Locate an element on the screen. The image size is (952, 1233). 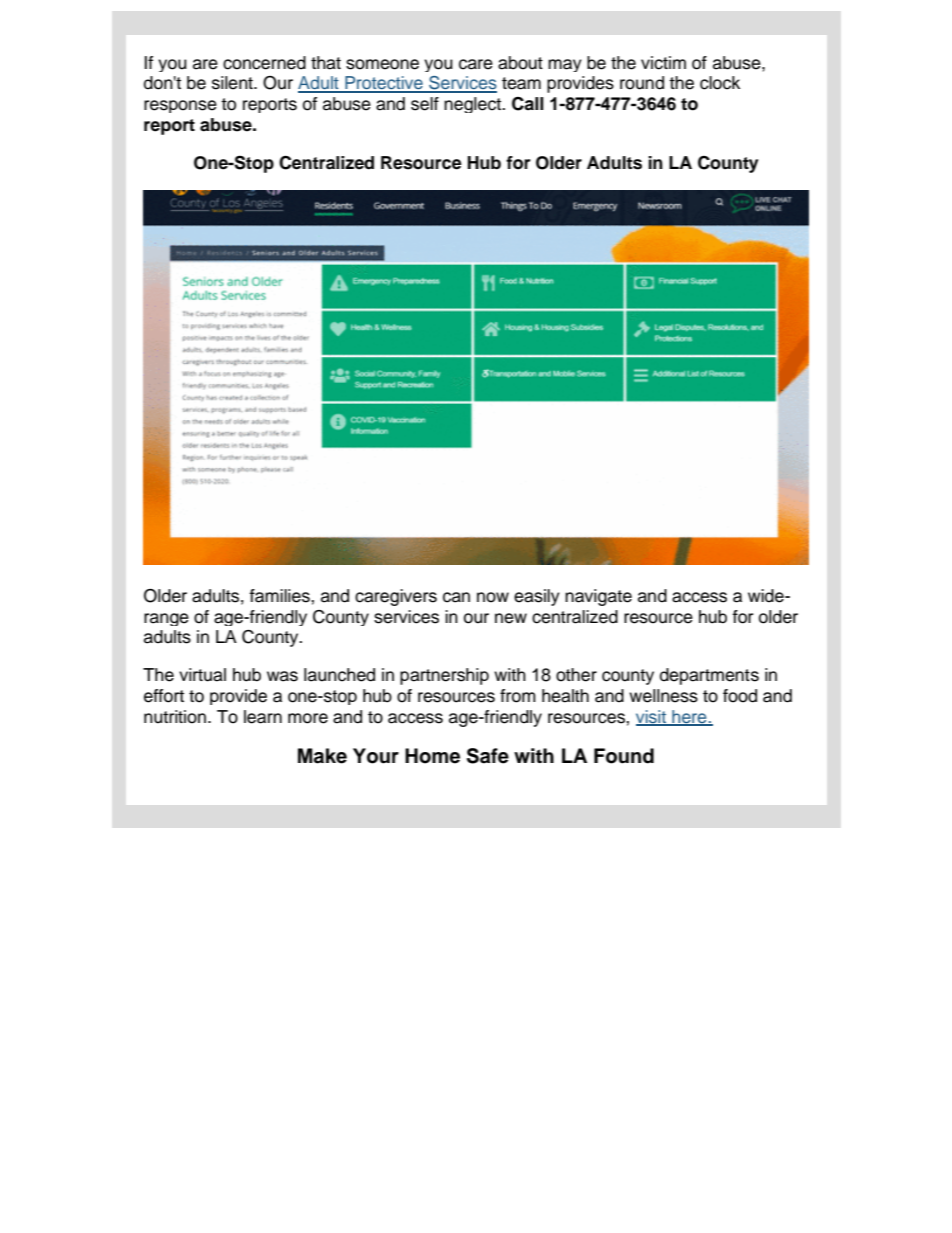
silent is located at coordinates (233, 83).
